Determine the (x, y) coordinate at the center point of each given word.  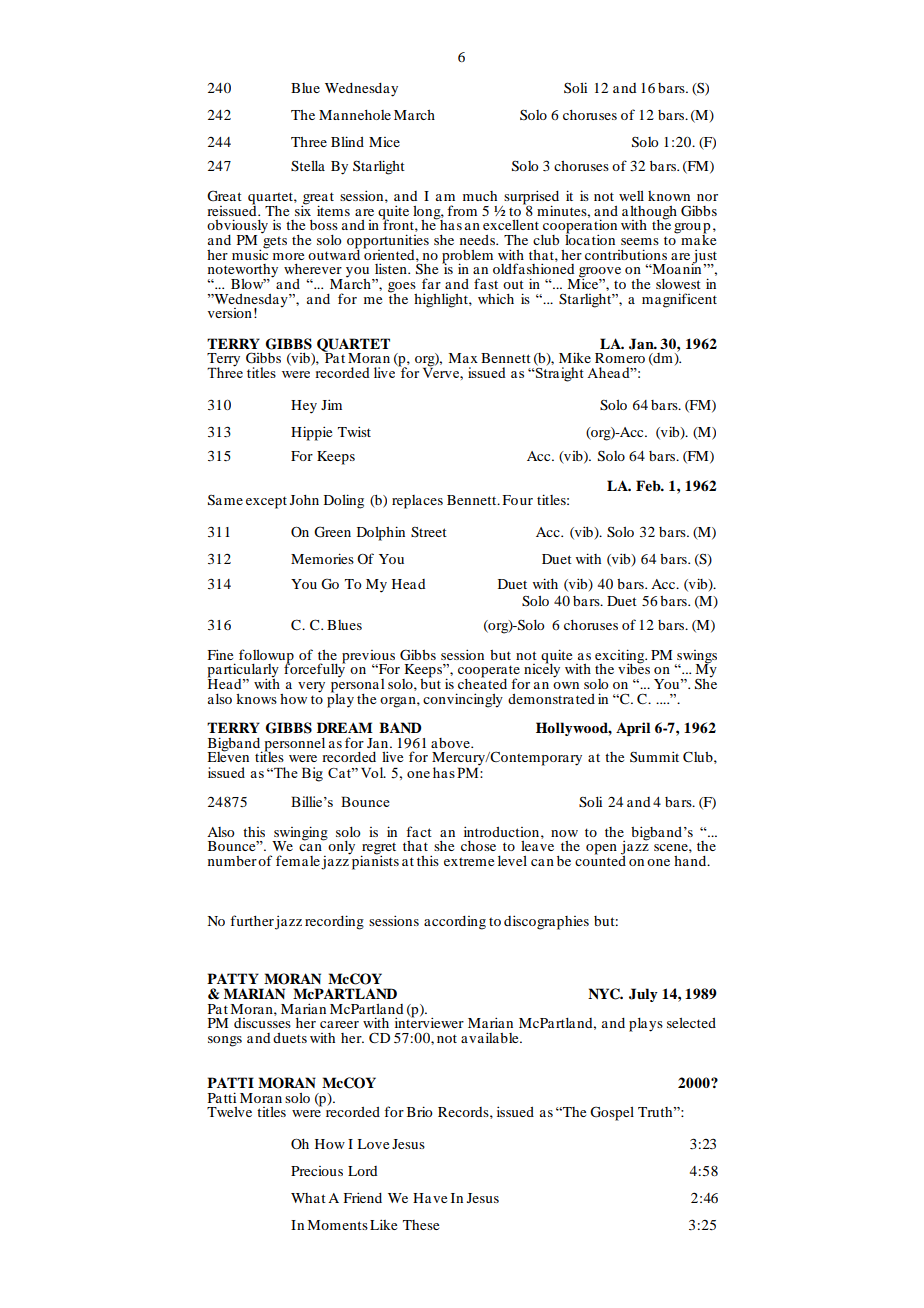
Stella (308, 166)
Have (430, 1198)
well (631, 195)
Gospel (612, 1113)
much (480, 196)
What (308, 1198)
